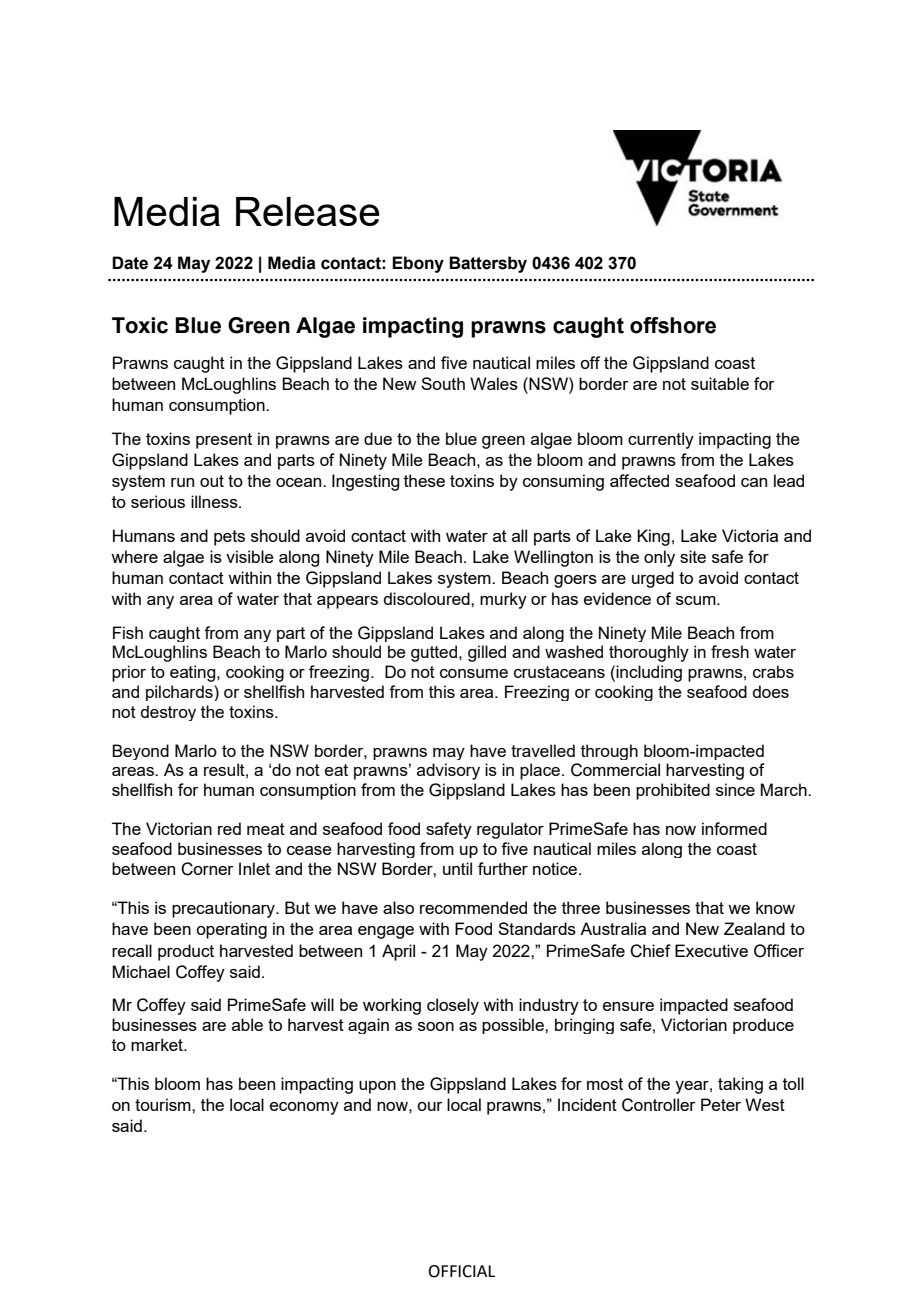  I want to click on offshore, so click(673, 325).
